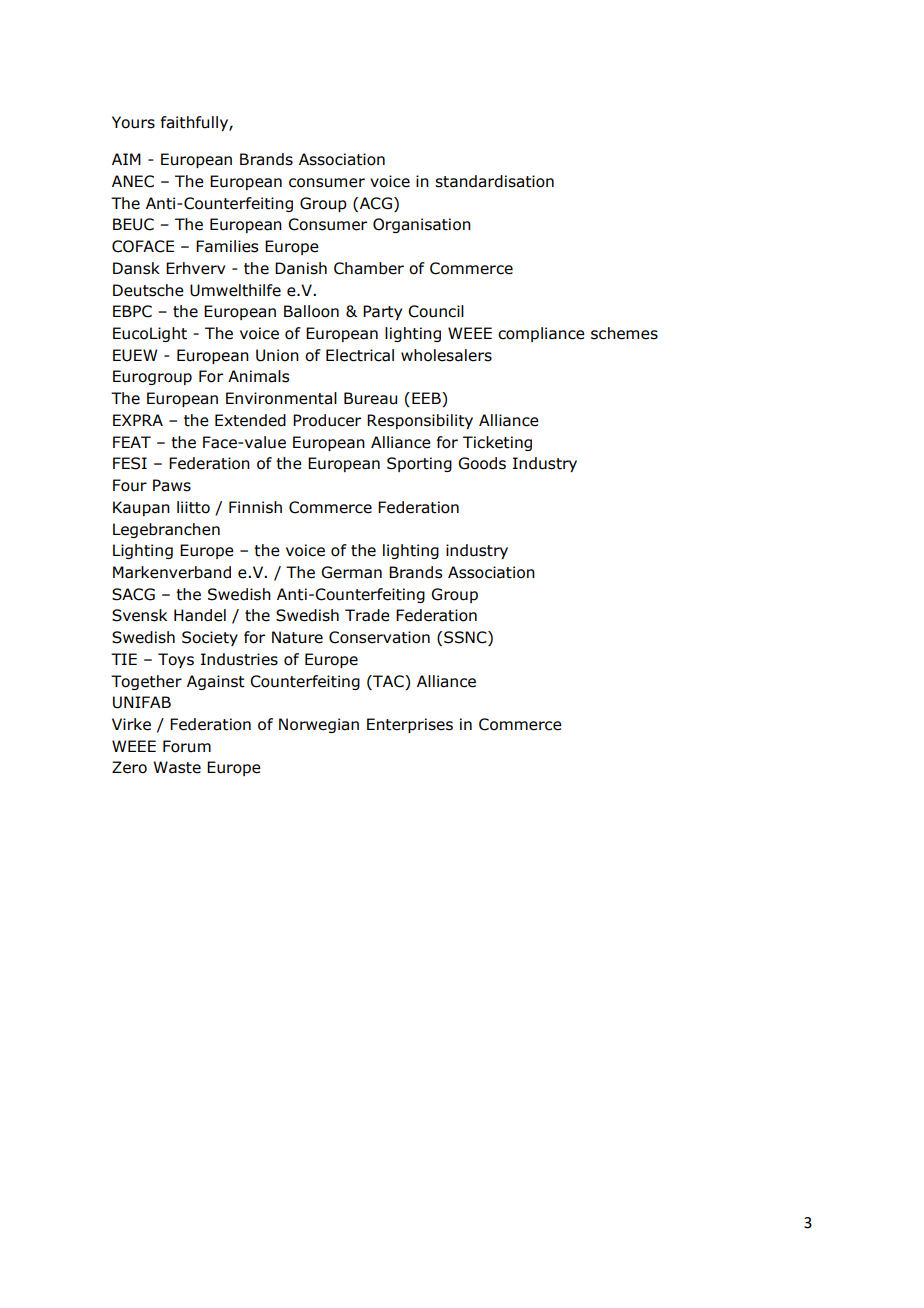 The width and height of the page is (924, 1308). What do you see at coordinates (133, 122) in the page?
I see `Yours` at bounding box center [133, 122].
